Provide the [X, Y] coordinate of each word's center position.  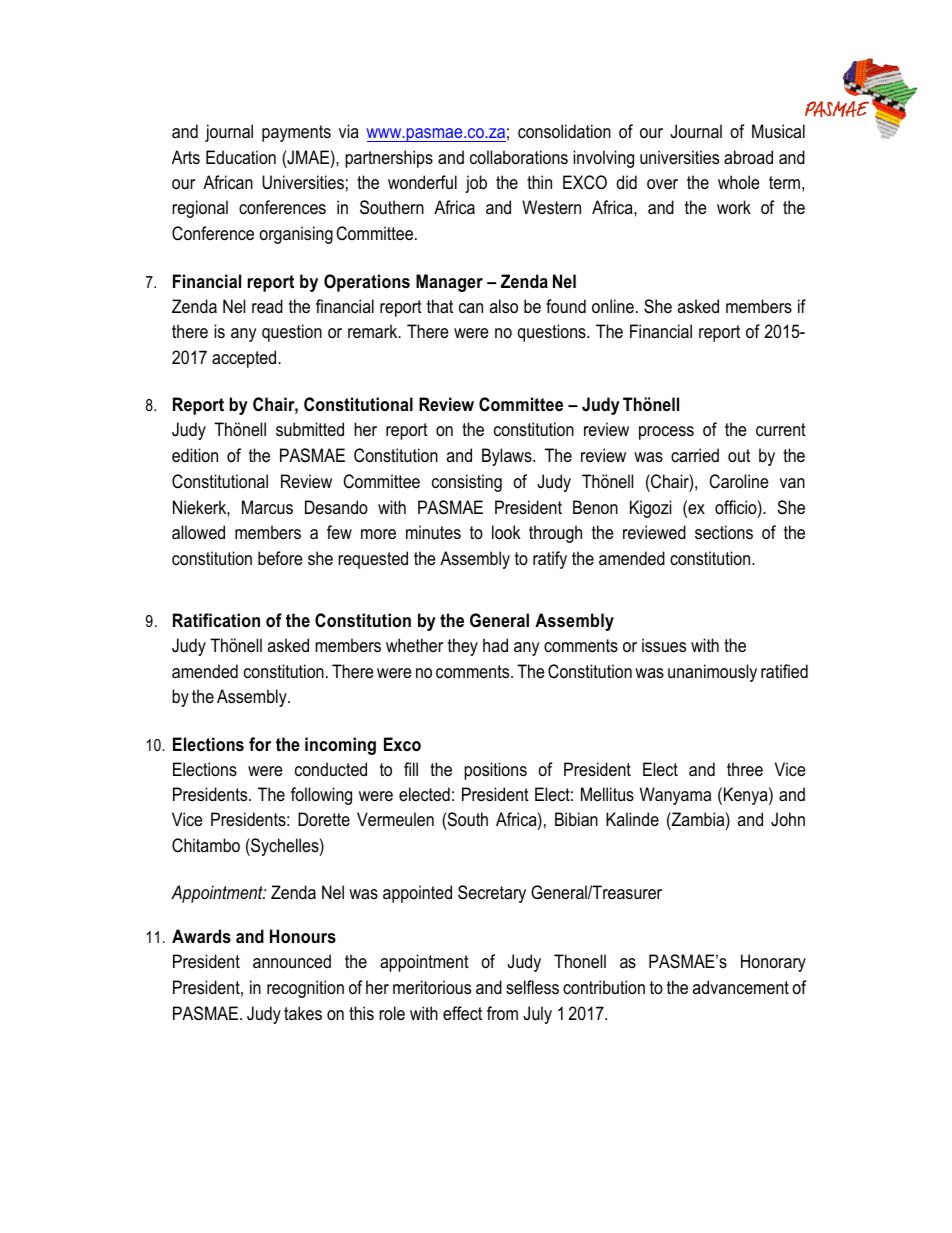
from [502, 1013]
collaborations [519, 157]
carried [695, 455]
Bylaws [508, 457]
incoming [340, 746]
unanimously [712, 673]
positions [495, 771]
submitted [310, 429]
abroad [748, 157]
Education [241, 157]
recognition [305, 989]
